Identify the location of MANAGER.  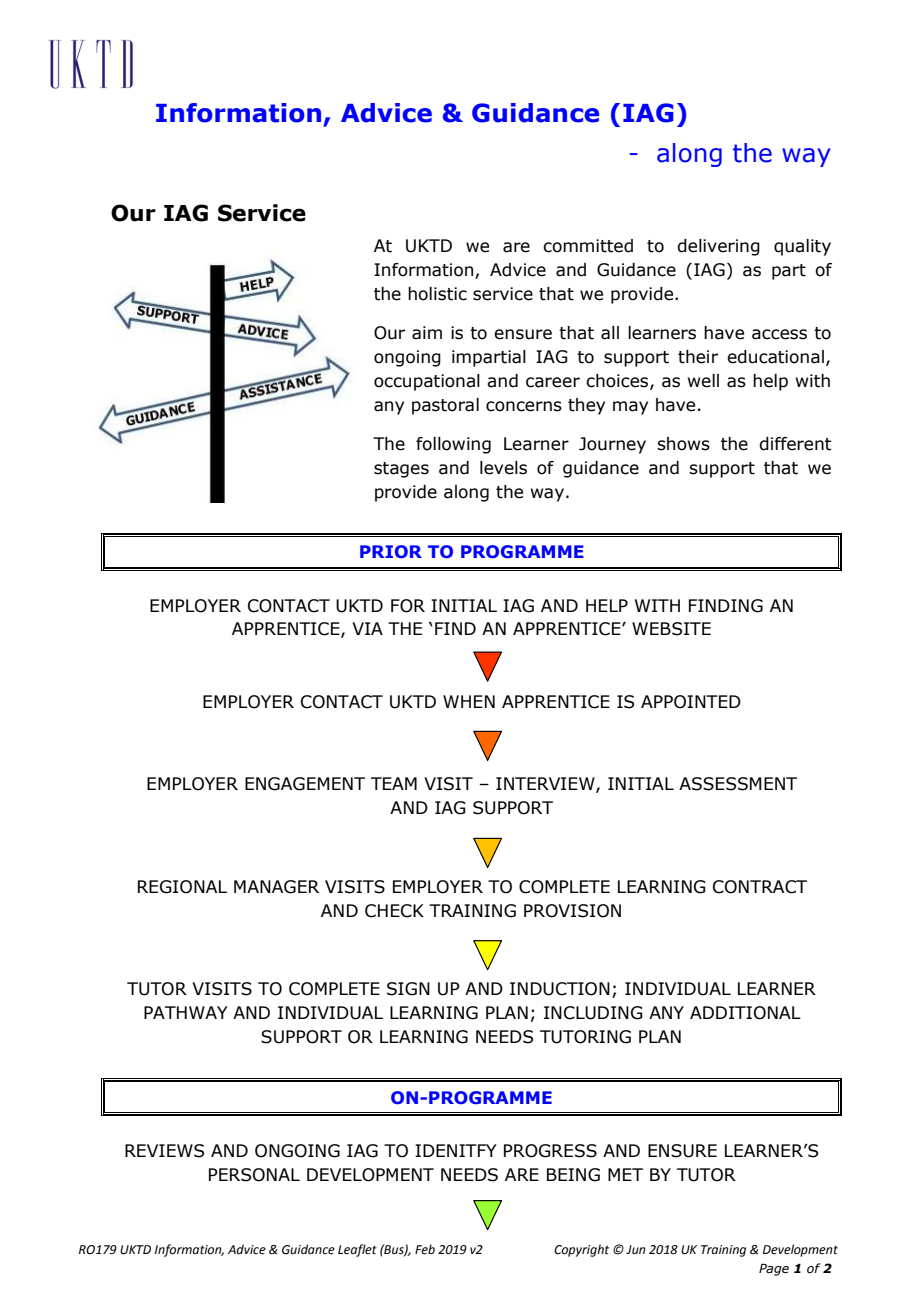
(276, 887).
